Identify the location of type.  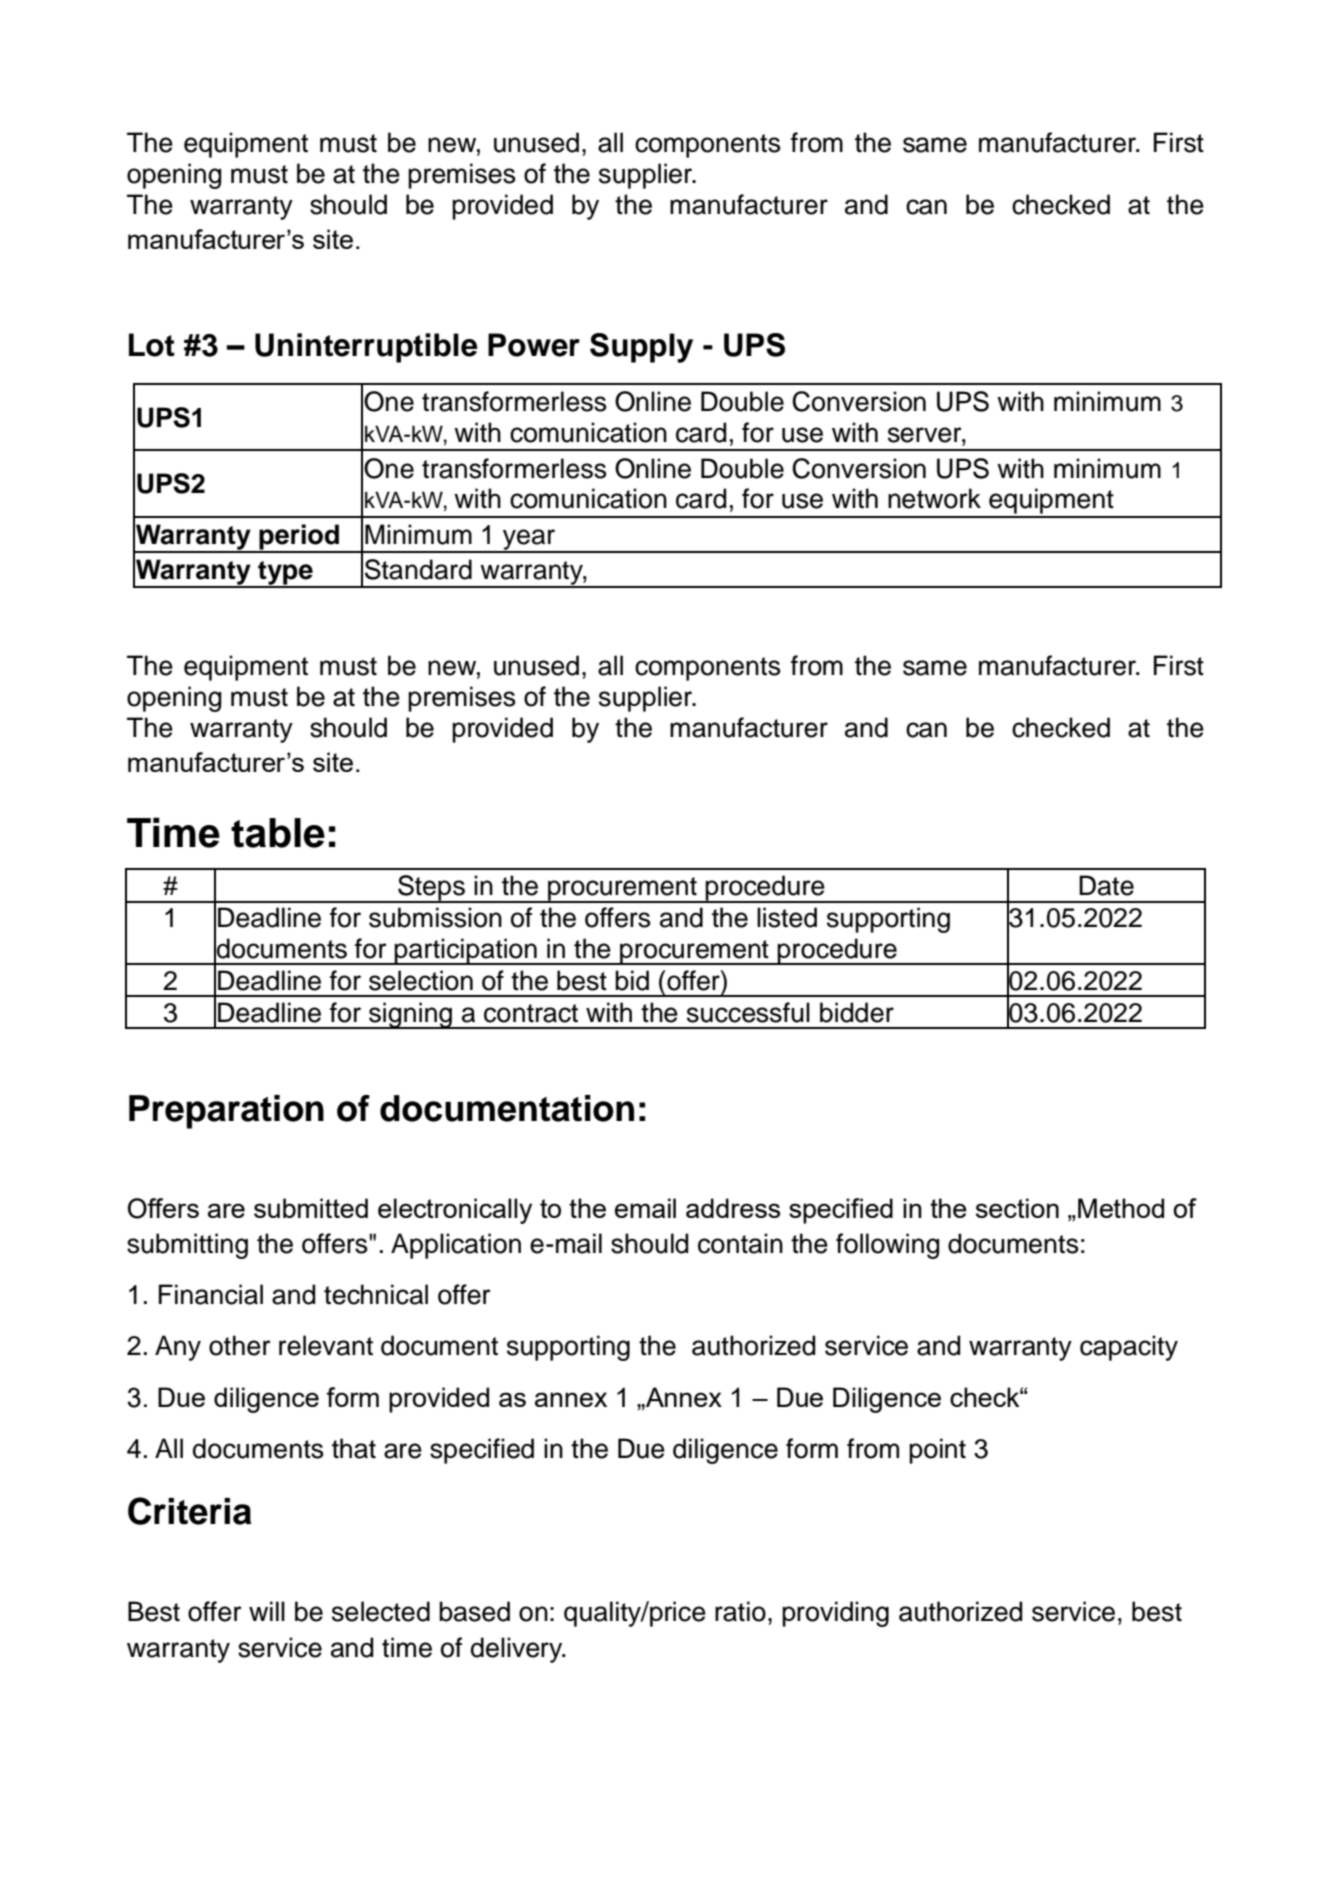
(285, 574).
